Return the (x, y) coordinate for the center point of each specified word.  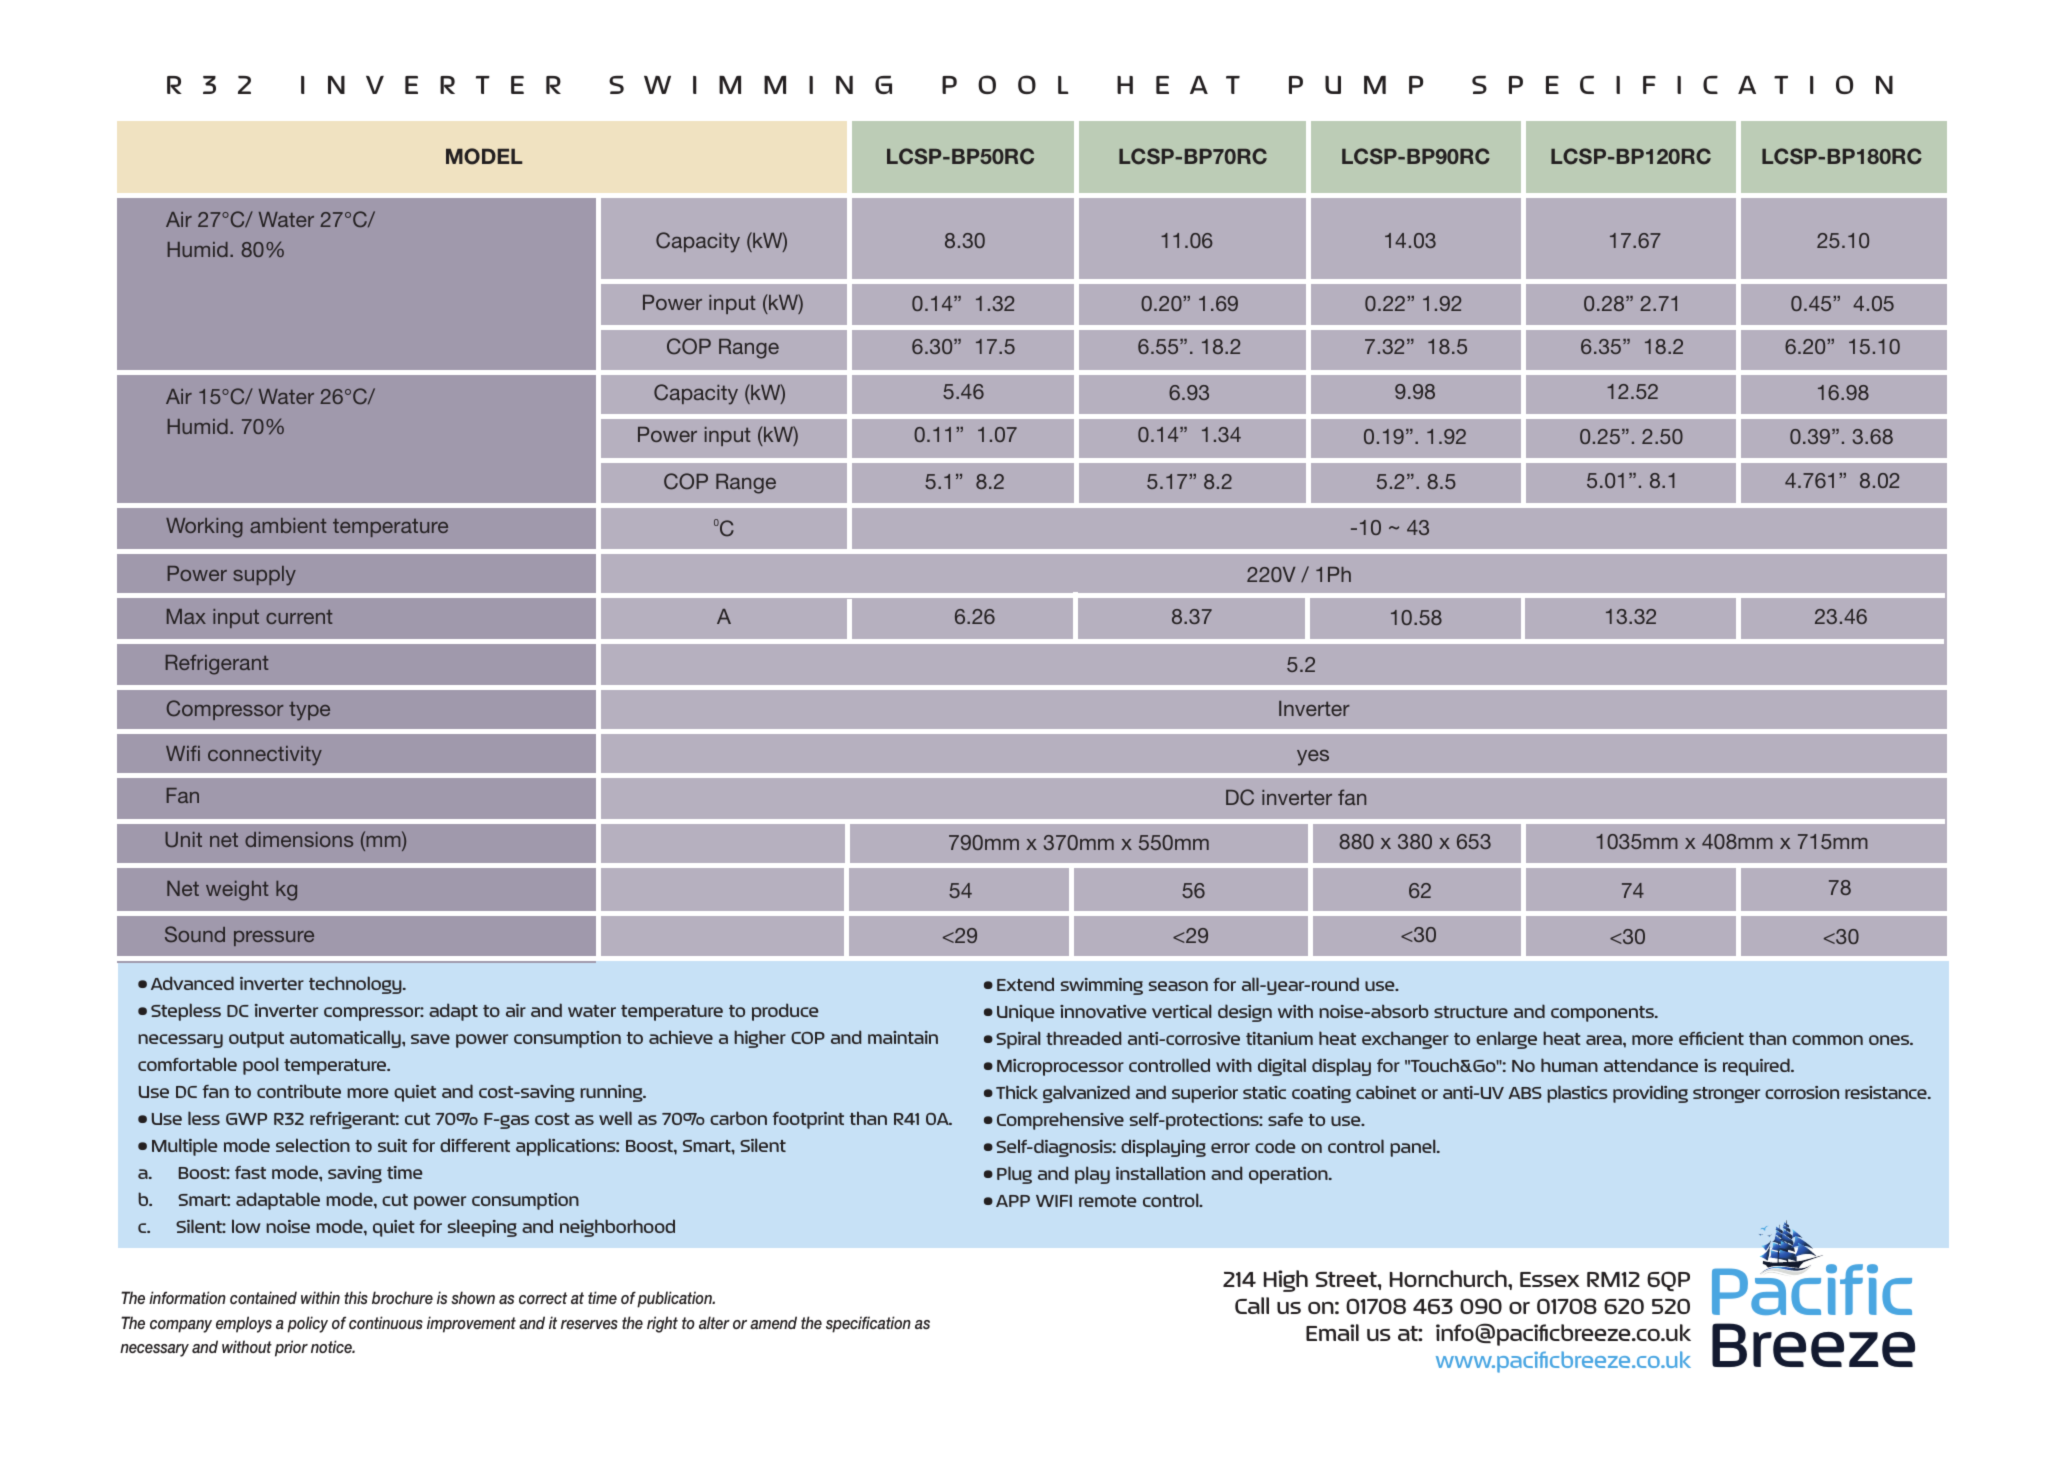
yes (1313, 758)
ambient (288, 525)
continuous (386, 1322)
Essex (1549, 1279)
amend (773, 1322)
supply (264, 576)
